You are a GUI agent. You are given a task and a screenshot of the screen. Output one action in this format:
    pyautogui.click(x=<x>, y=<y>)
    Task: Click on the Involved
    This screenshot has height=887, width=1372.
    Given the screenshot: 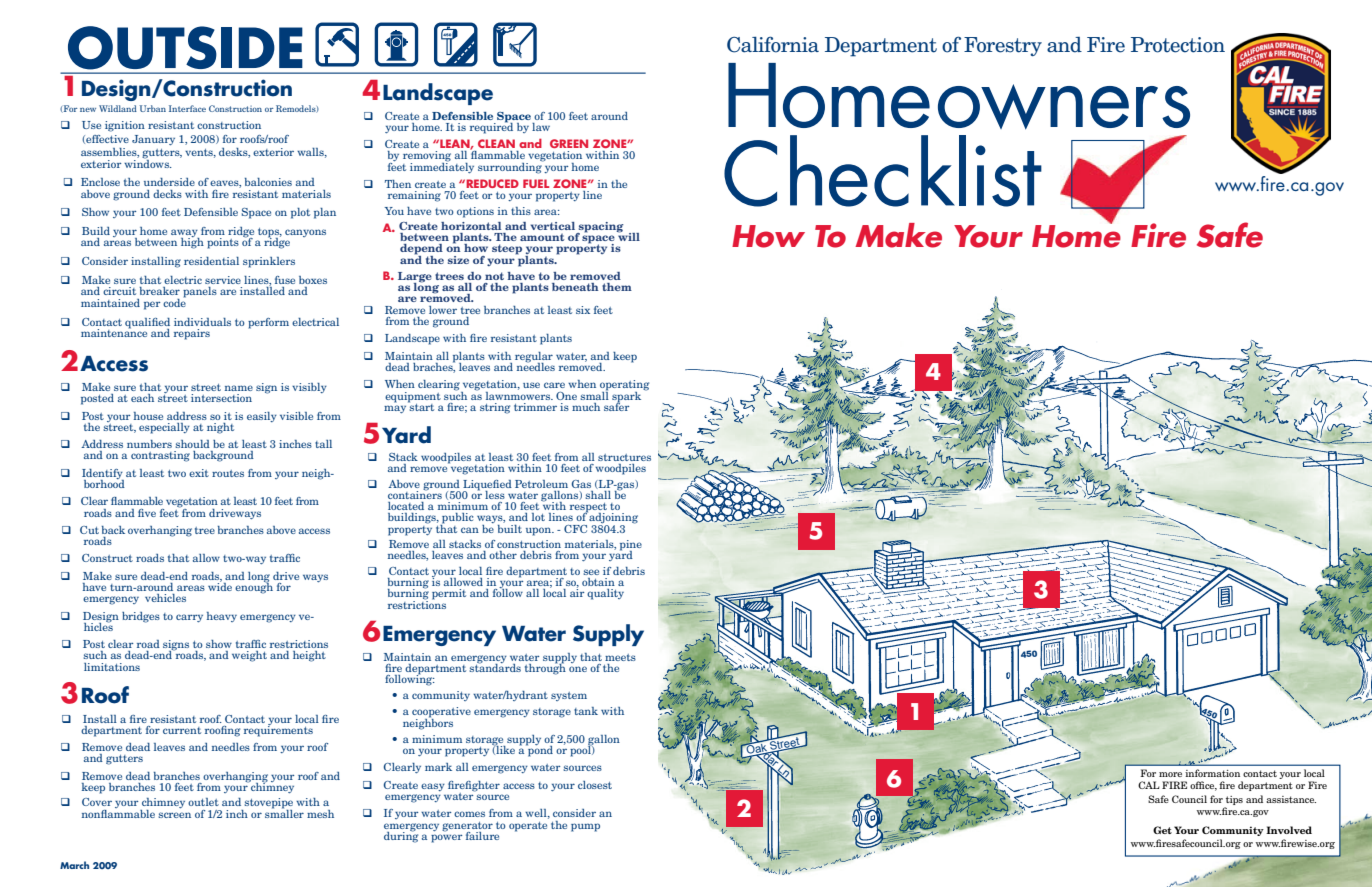 What is the action you would take?
    pyautogui.click(x=1289, y=830)
